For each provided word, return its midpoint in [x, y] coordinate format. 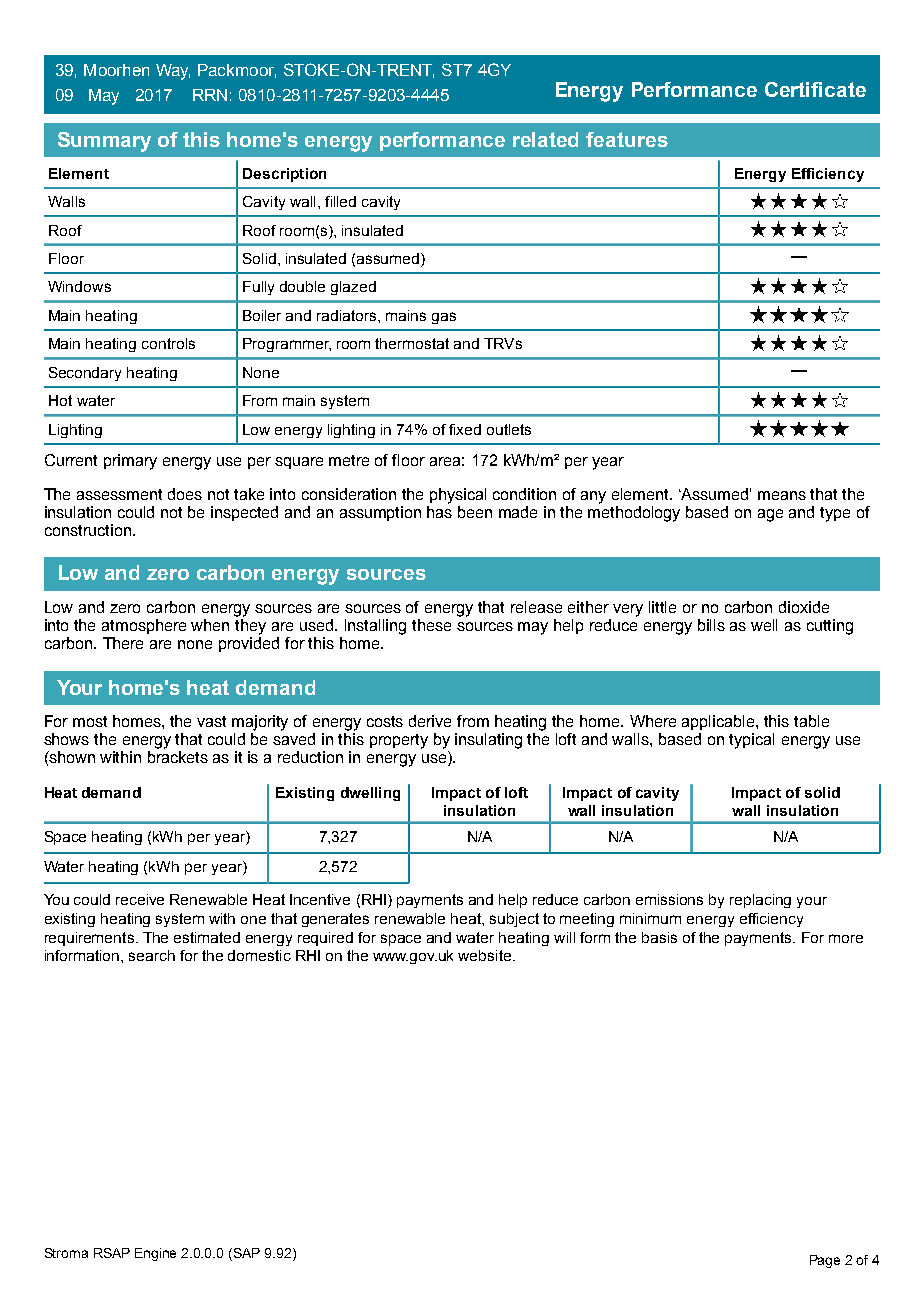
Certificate [815, 89]
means [782, 495]
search [152, 955]
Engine [155, 1254]
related [545, 139]
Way [173, 72]
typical [751, 741]
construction [88, 530]
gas [444, 318]
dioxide [804, 607]
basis [659, 937]
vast [211, 721]
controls [168, 343]
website [486, 955]
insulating [488, 741]
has [439, 512]
